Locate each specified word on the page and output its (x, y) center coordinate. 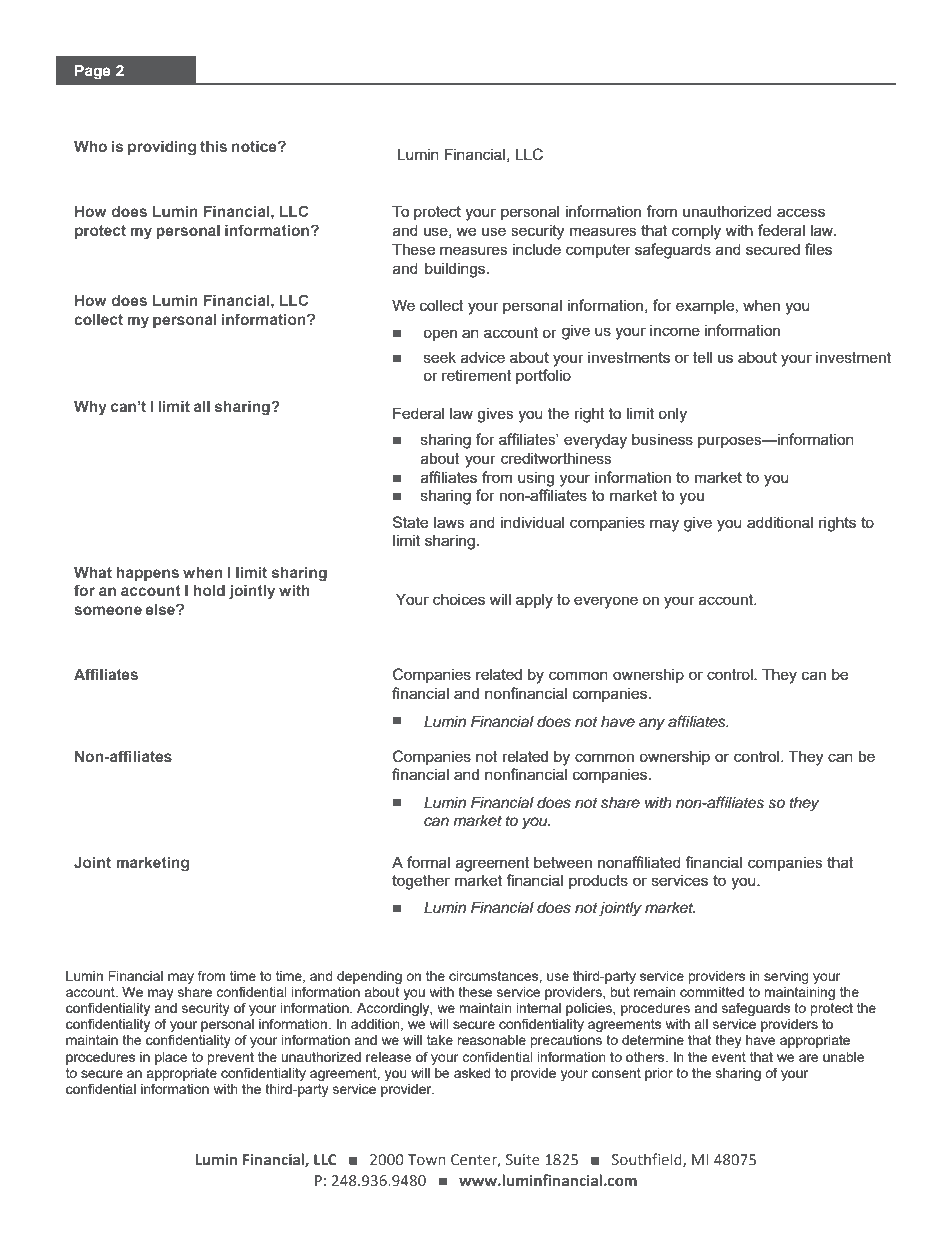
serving (786, 977)
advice (483, 357)
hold (209, 590)
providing (162, 148)
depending (369, 977)
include (537, 249)
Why (90, 408)
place (171, 1058)
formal (428, 862)
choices (459, 599)
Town (427, 1159)
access (801, 212)
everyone (606, 602)
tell (702, 357)
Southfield (648, 1160)
